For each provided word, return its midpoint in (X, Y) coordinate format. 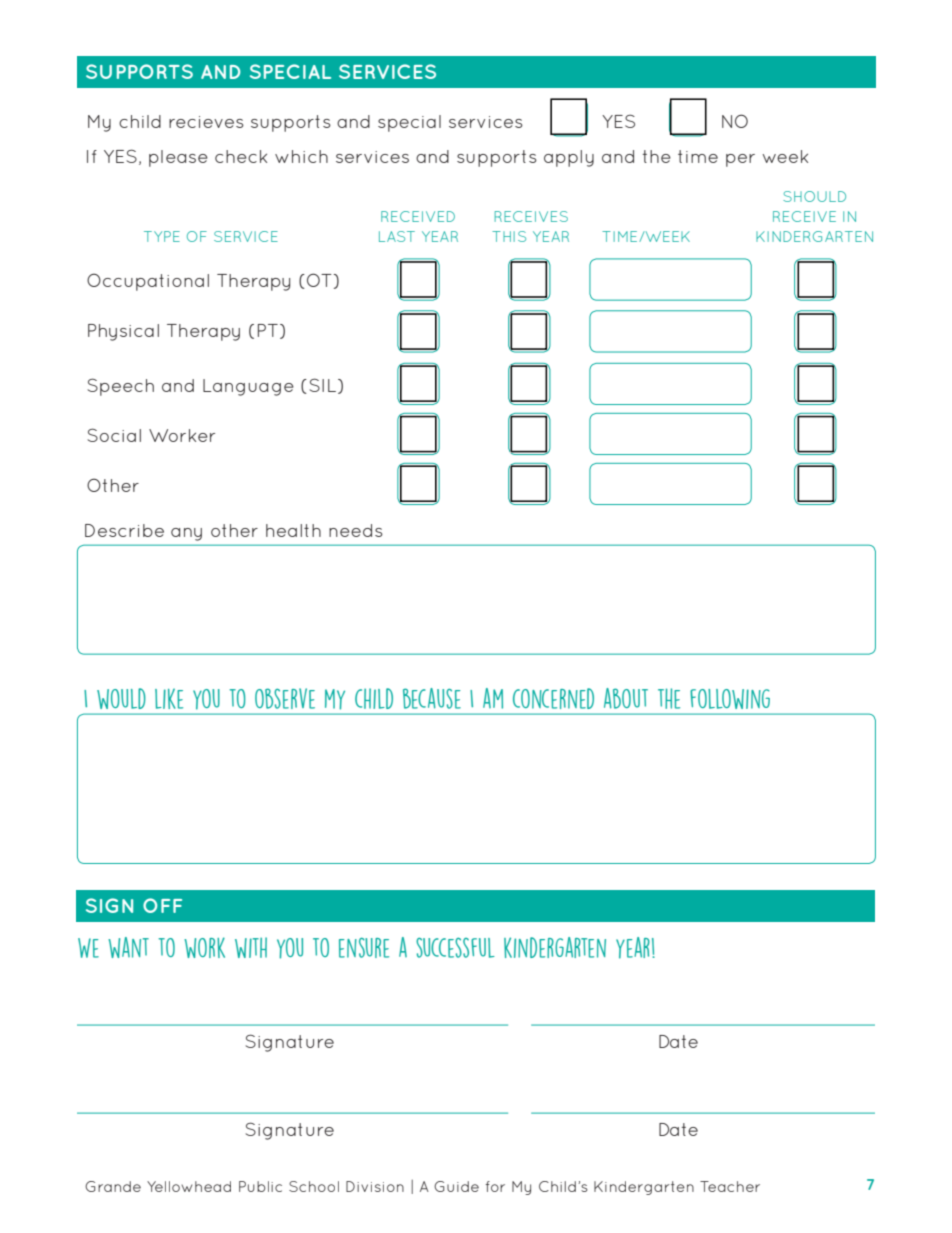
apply (569, 158)
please (178, 158)
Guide (456, 1186)
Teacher (730, 1186)
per (740, 160)
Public (260, 1186)
